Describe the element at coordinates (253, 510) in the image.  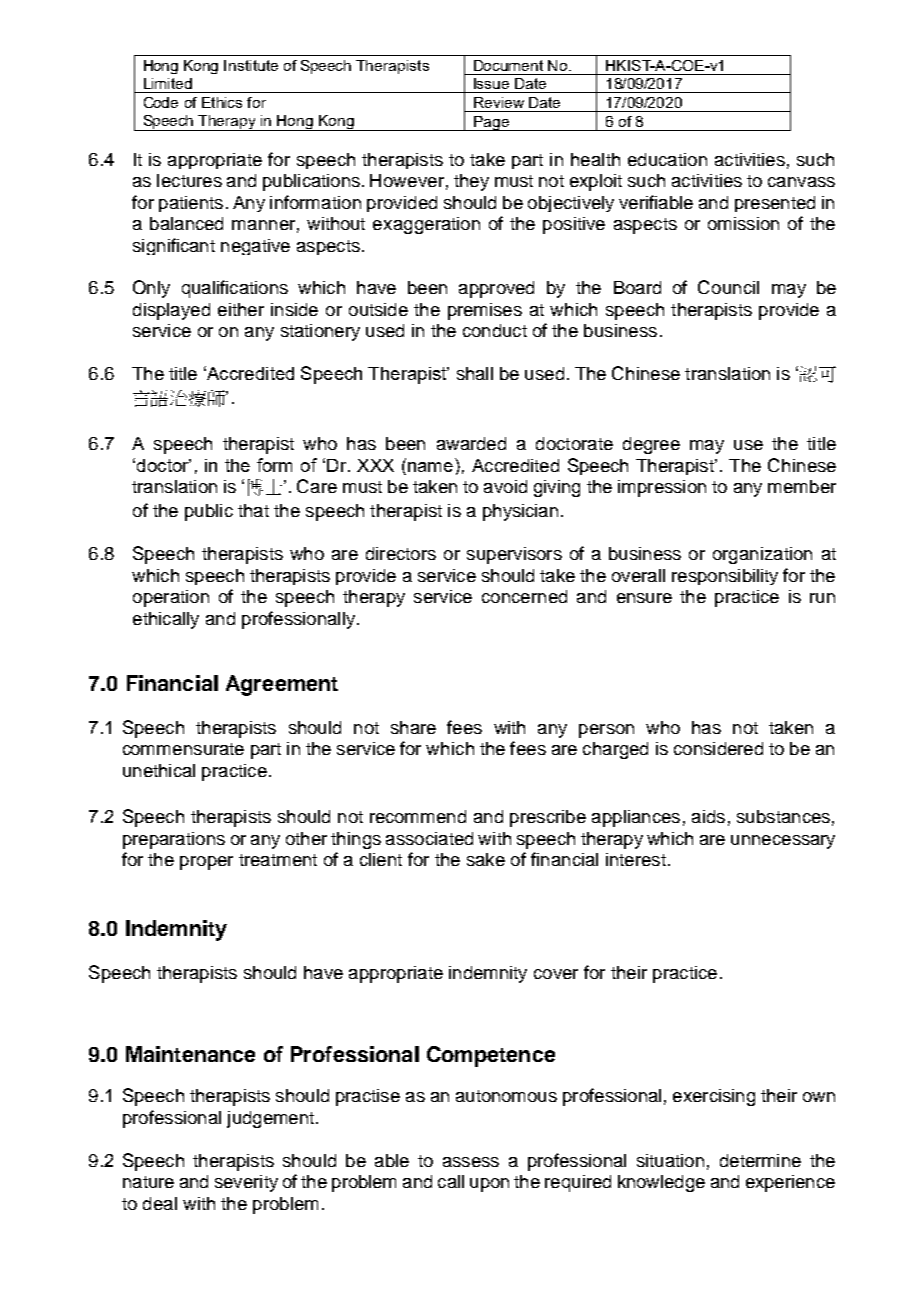
I see `that` at that location.
